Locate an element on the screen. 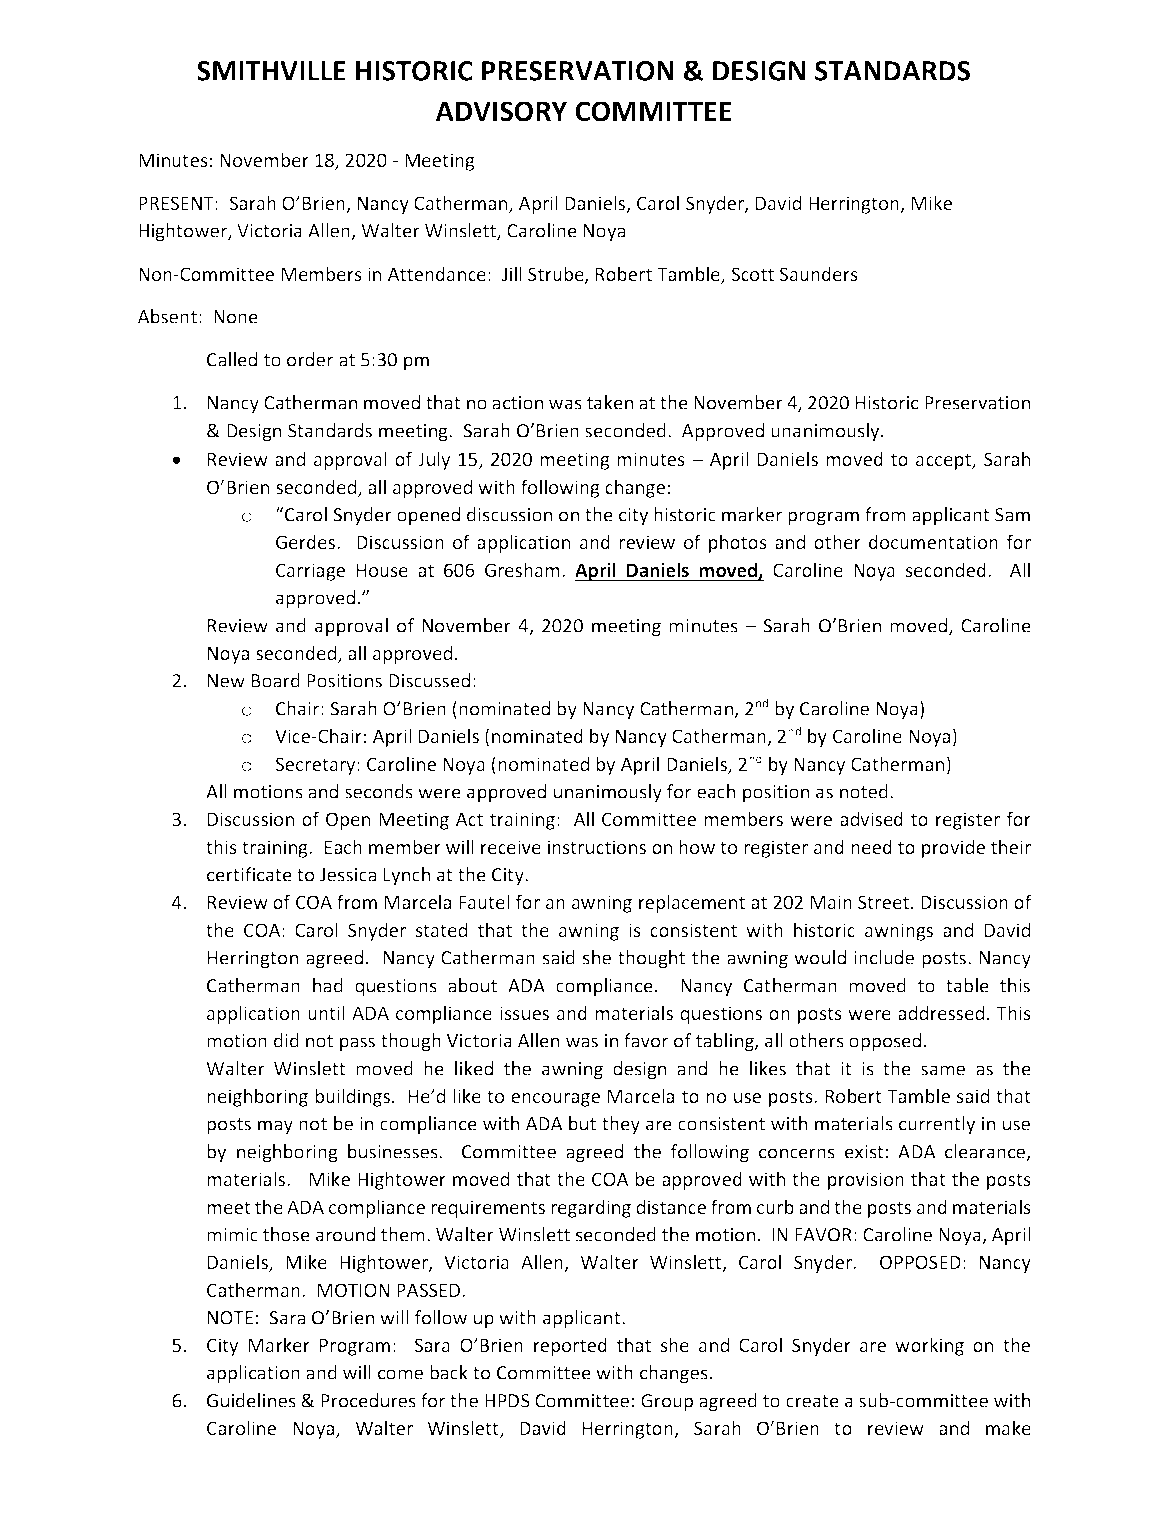 This screenshot has height=1513, width=1169. Guidelines is located at coordinates (251, 1400).
